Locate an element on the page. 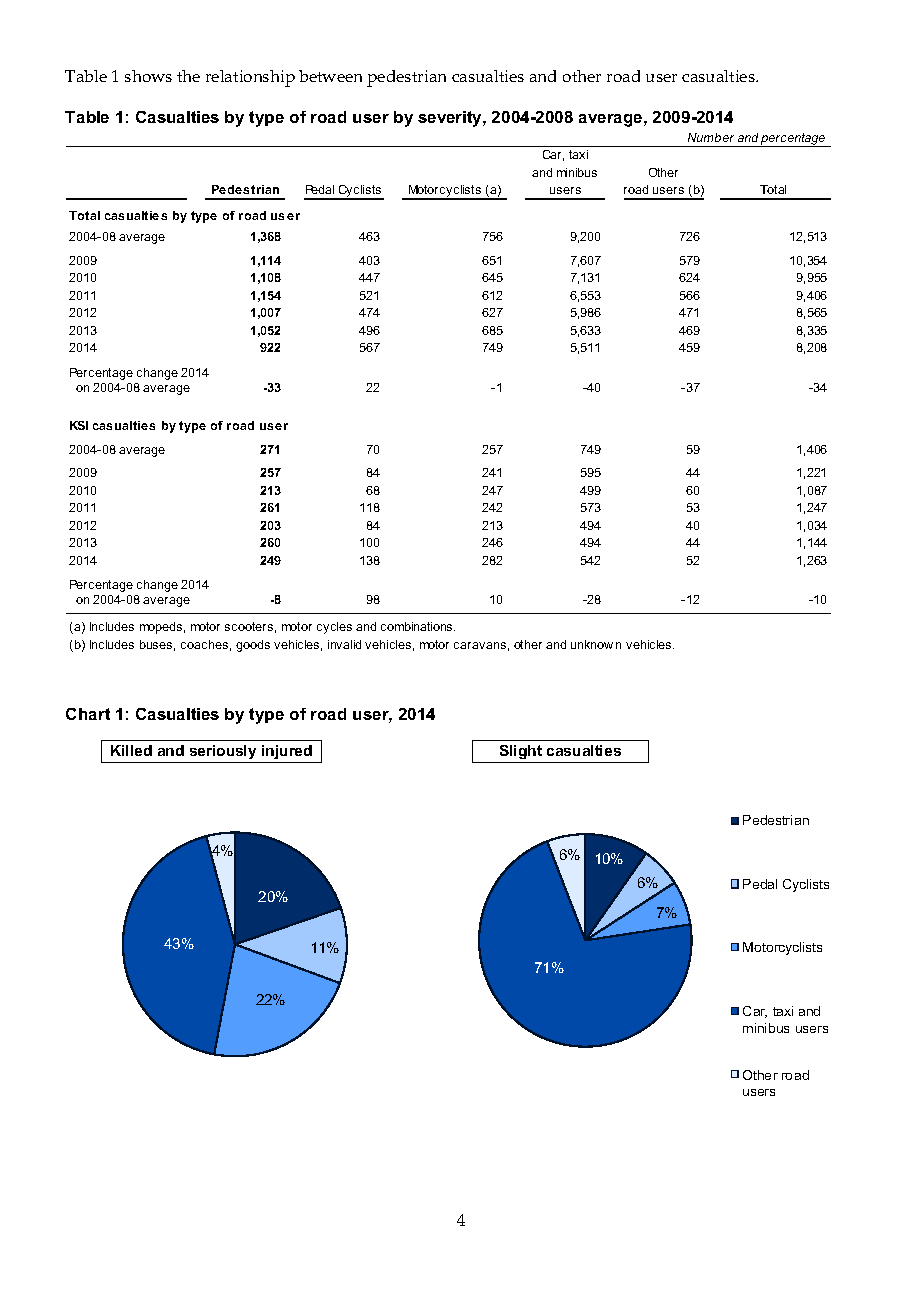 The width and height of the document is (924, 1308). combinations is located at coordinates (418, 626).
